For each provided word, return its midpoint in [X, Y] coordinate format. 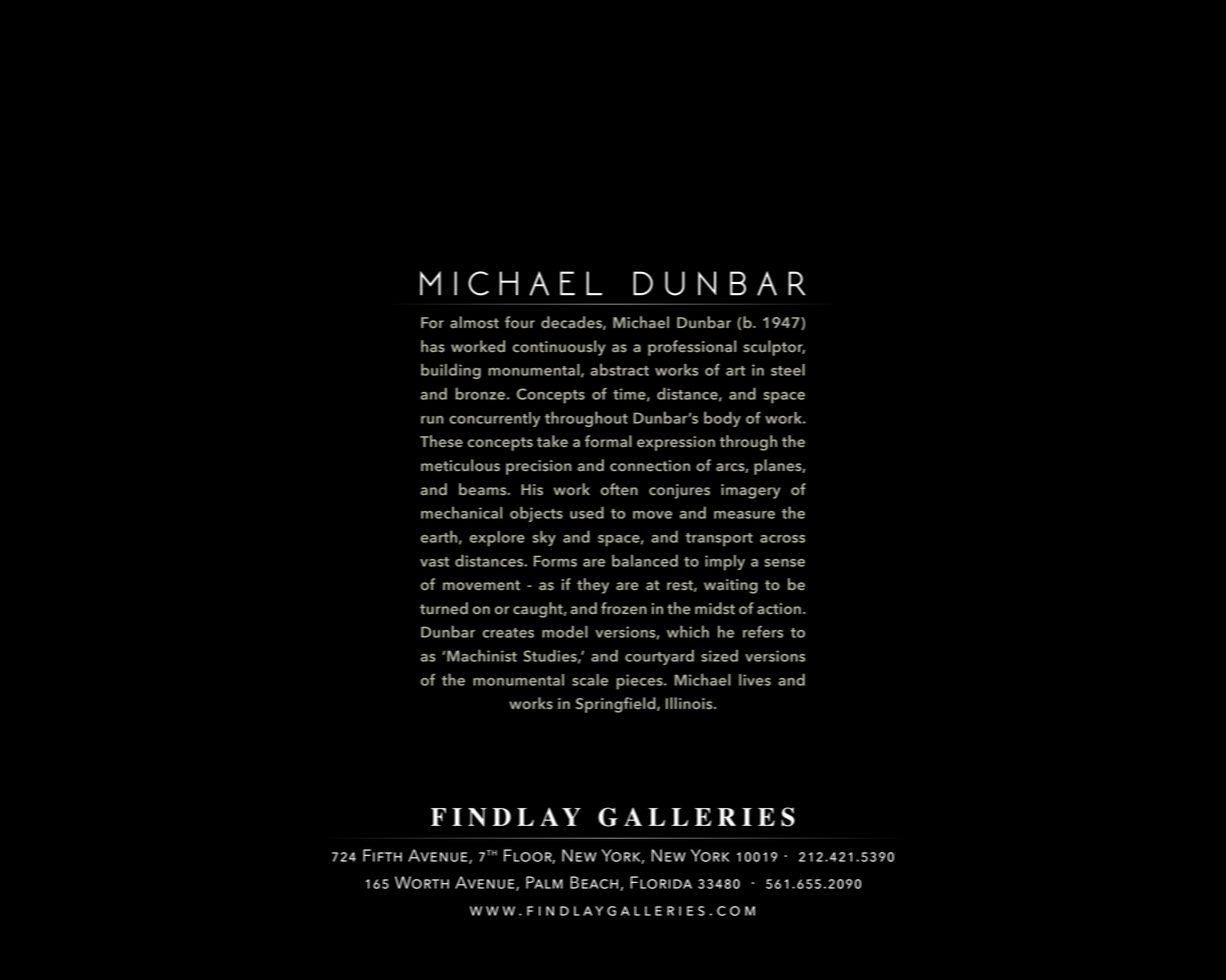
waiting [731, 586]
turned [444, 608]
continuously [559, 348]
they [593, 586]
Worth [422, 882]
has [433, 346]
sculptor [774, 348]
